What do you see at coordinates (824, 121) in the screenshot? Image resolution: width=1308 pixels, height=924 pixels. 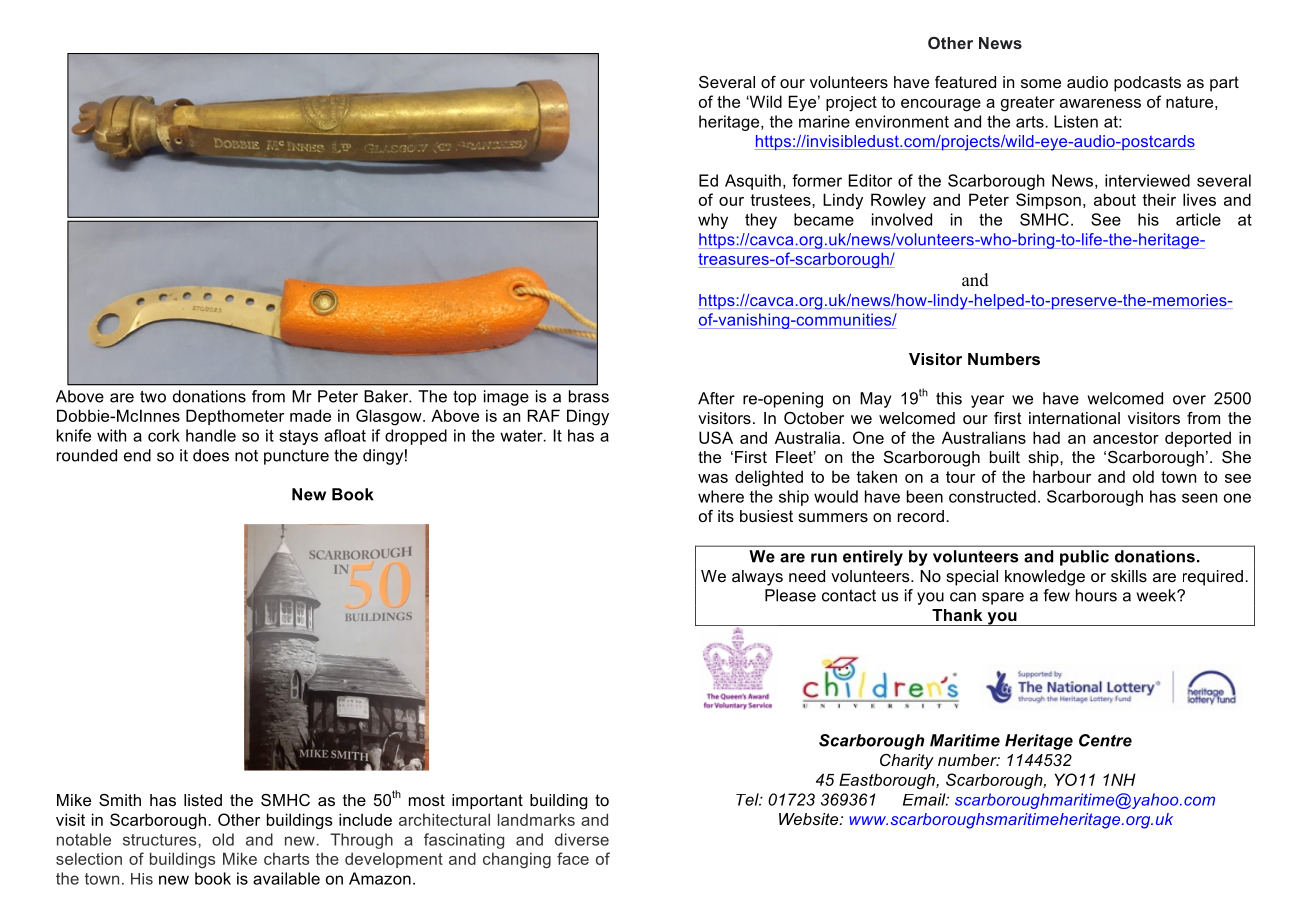 I see `marine` at bounding box center [824, 121].
